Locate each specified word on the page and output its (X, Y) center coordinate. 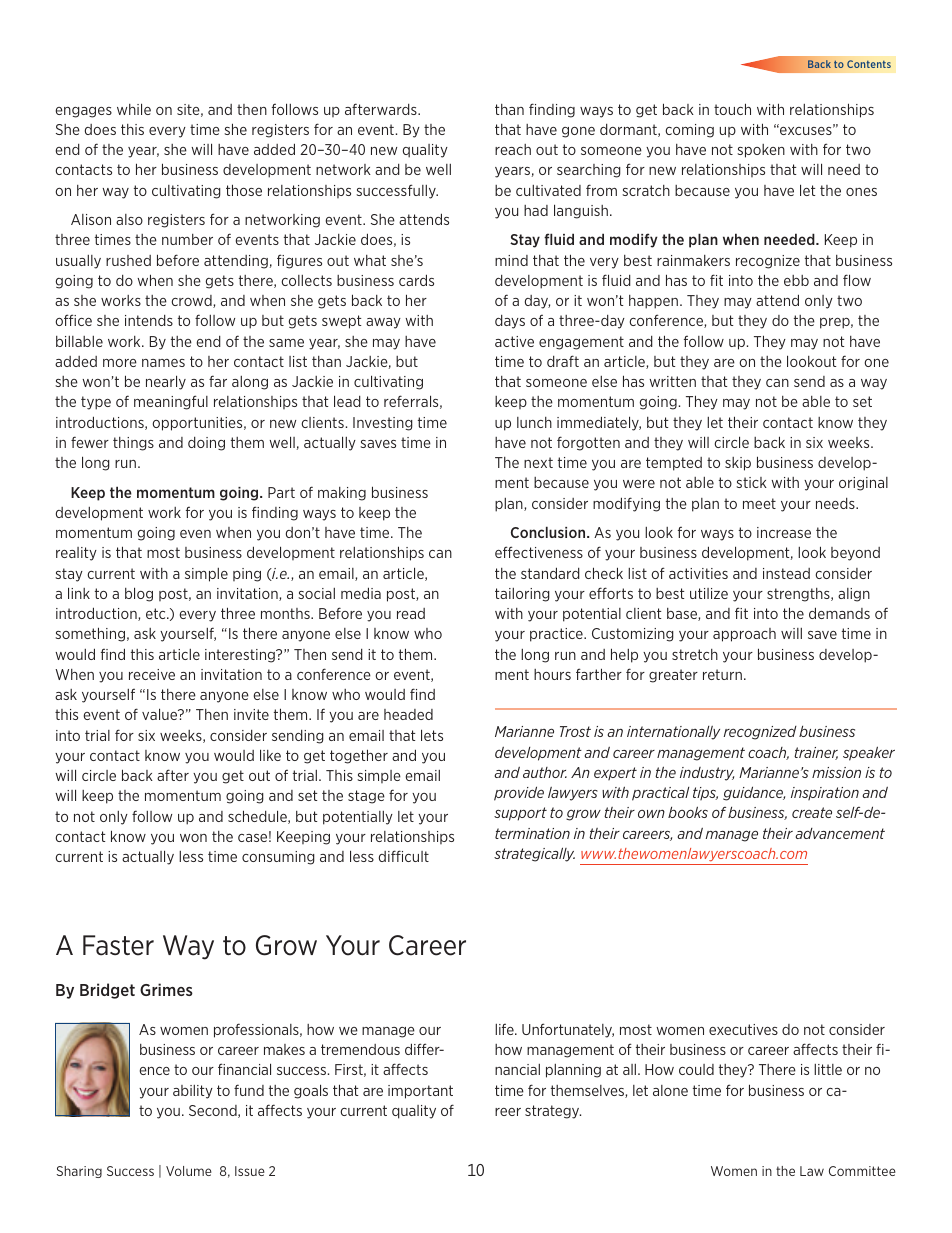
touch (732, 109)
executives (743, 1029)
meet (759, 503)
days (510, 322)
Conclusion (549, 532)
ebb (796, 280)
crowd (193, 301)
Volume (189, 1171)
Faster (118, 945)
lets (432, 735)
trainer (816, 753)
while (134, 109)
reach (513, 149)
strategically (534, 854)
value (161, 714)
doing (206, 444)
